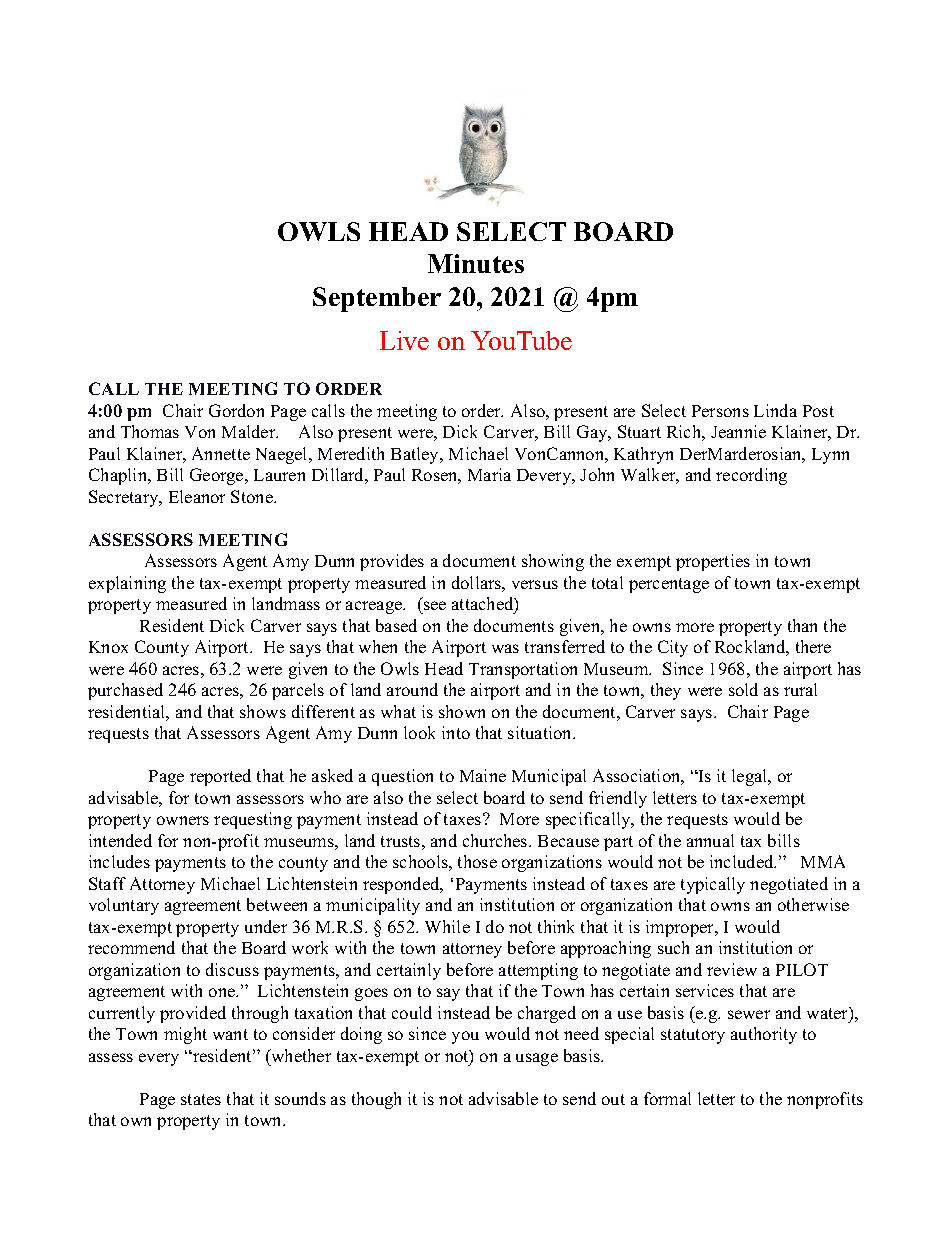  What do you see at coordinates (127, 584) in the screenshot?
I see `explaining` at bounding box center [127, 584].
